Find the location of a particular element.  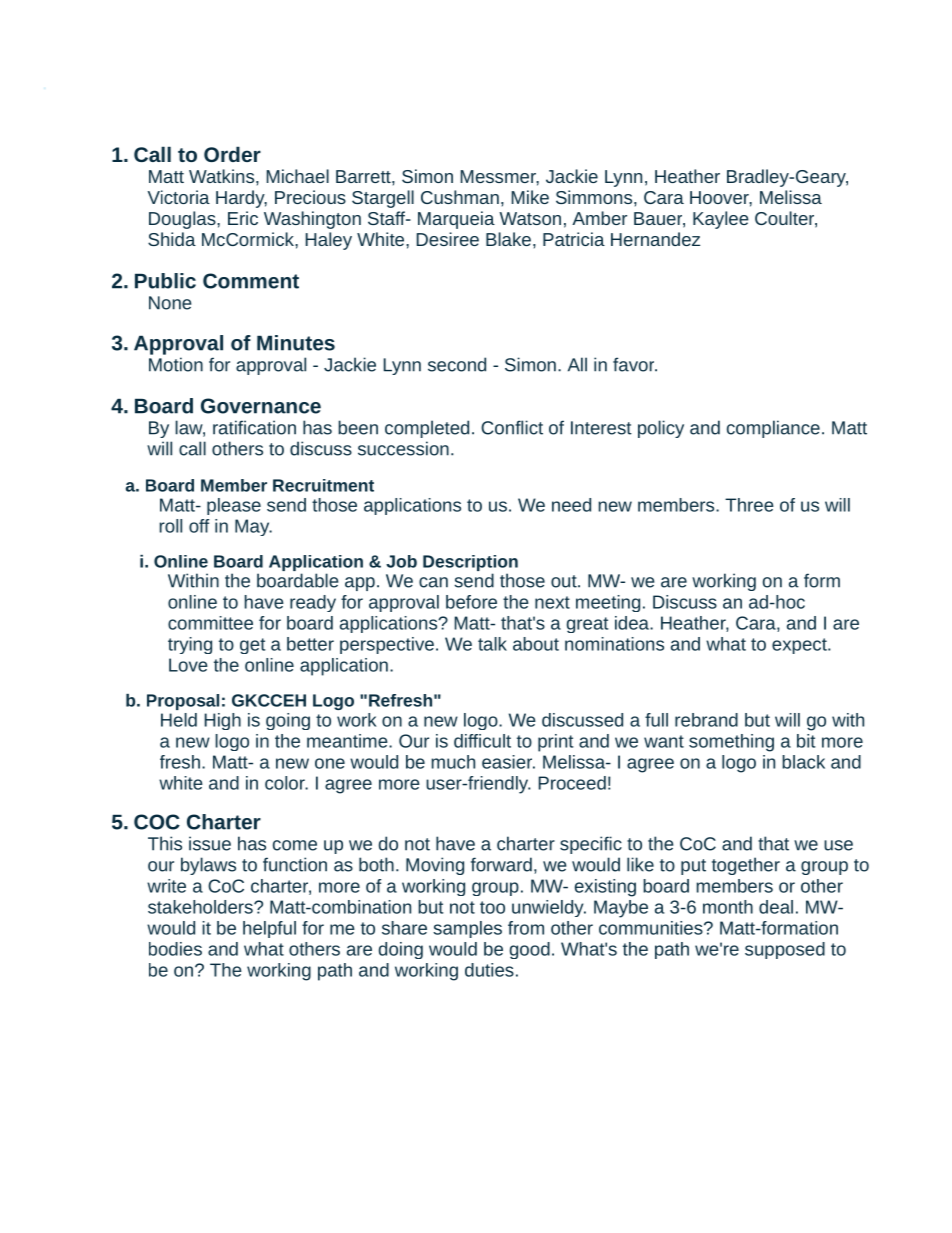

Kaylee is located at coordinates (721, 220).
